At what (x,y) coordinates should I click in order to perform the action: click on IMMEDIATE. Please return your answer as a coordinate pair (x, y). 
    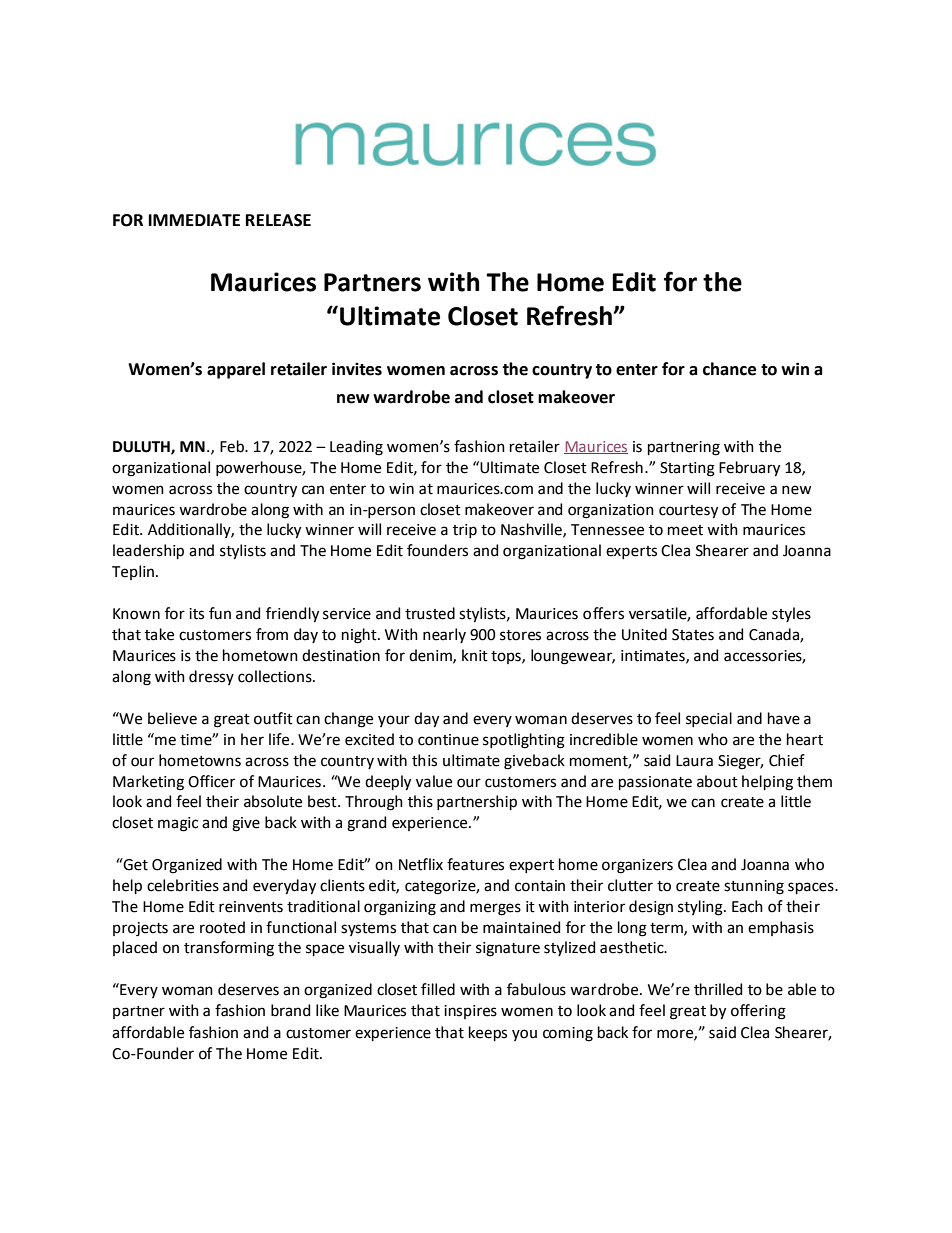
    Looking at the image, I should click on (194, 220).
